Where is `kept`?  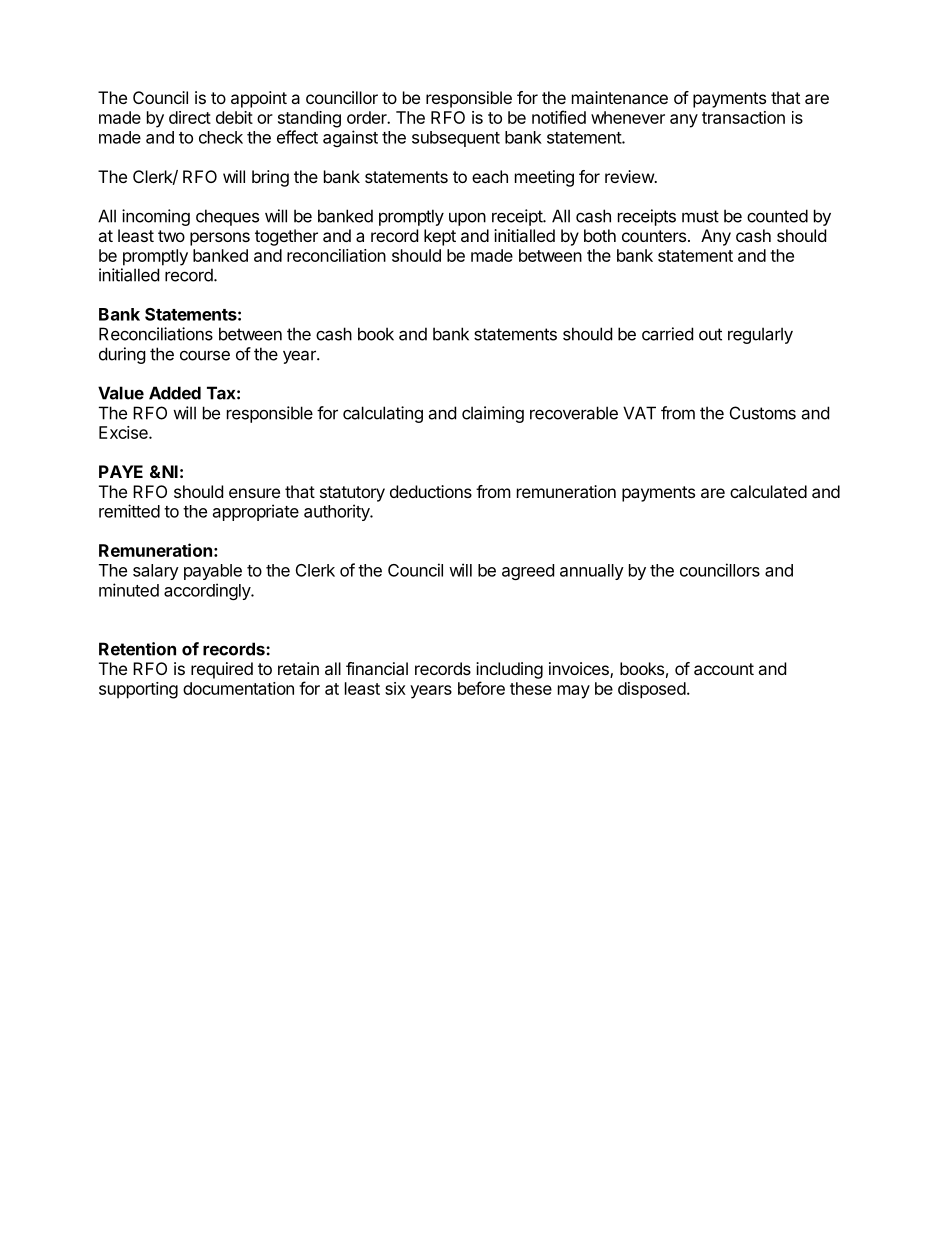
kept is located at coordinates (440, 237).
